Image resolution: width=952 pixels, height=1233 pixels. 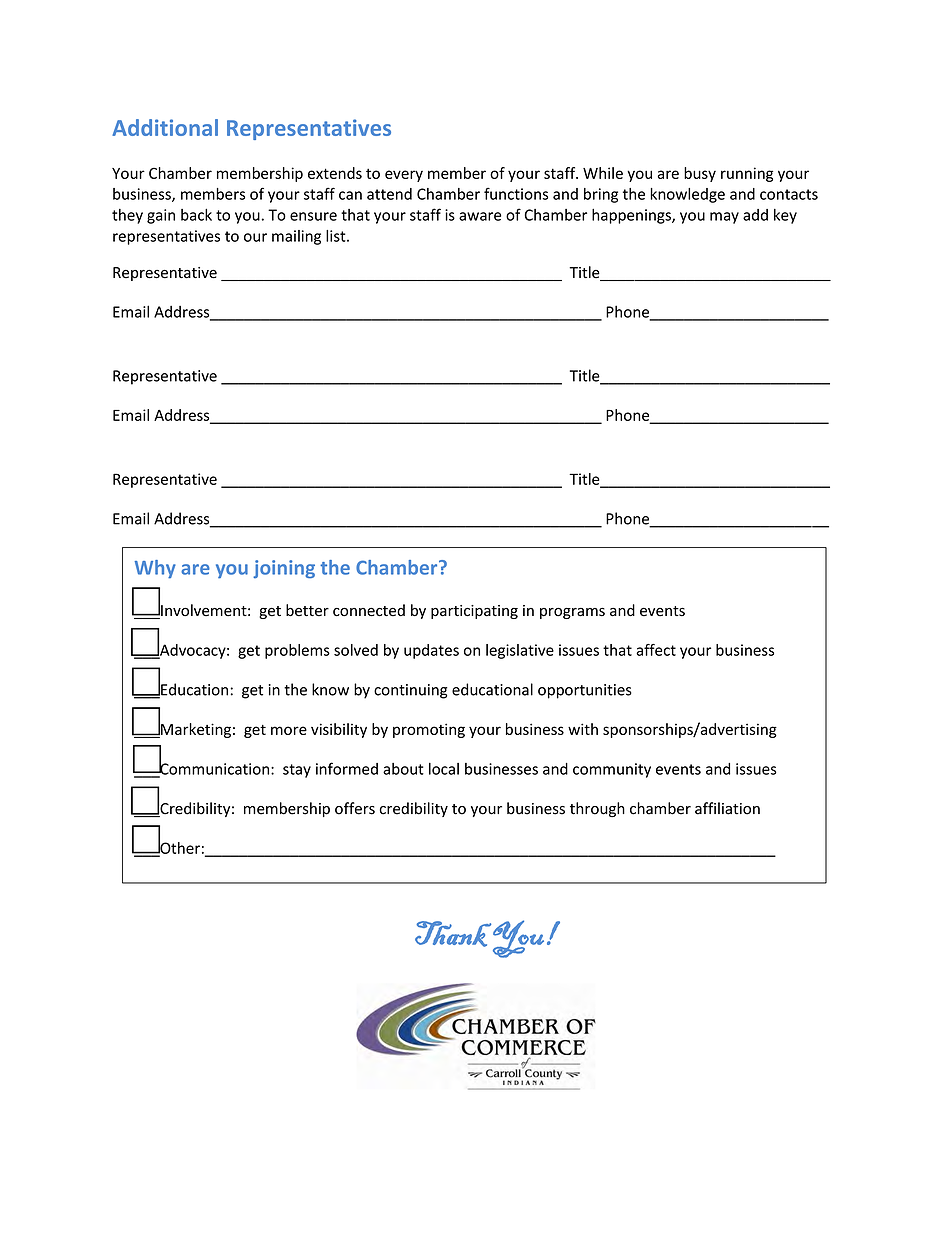 What do you see at coordinates (355, 808) in the screenshot?
I see `offers` at bounding box center [355, 808].
